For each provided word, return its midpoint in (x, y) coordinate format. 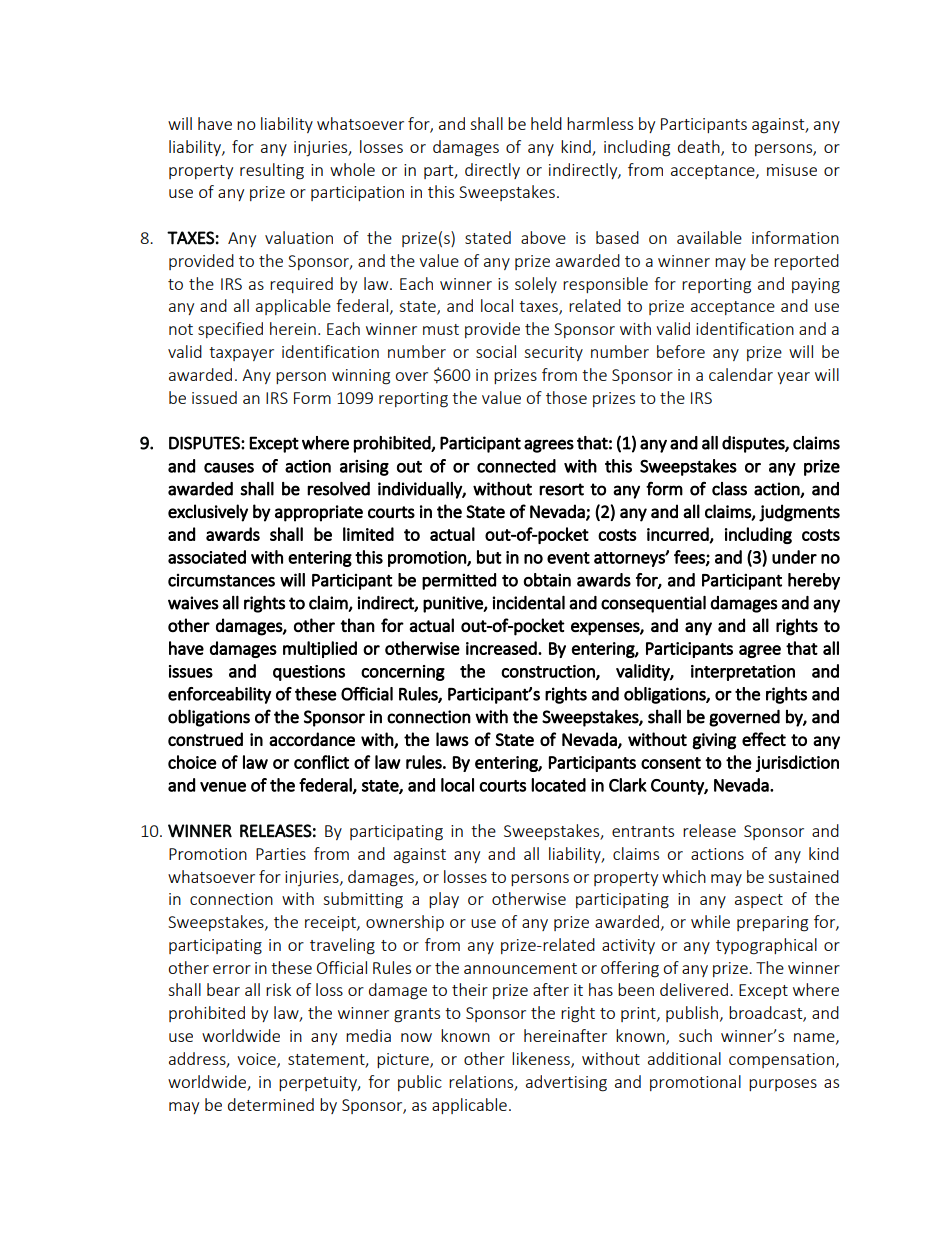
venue (223, 787)
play (444, 900)
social (496, 351)
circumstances (221, 580)
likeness (542, 1059)
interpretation (743, 673)
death (700, 147)
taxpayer (241, 354)
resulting (272, 171)
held (546, 123)
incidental (528, 602)
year (793, 378)
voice (257, 1060)
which (684, 876)
